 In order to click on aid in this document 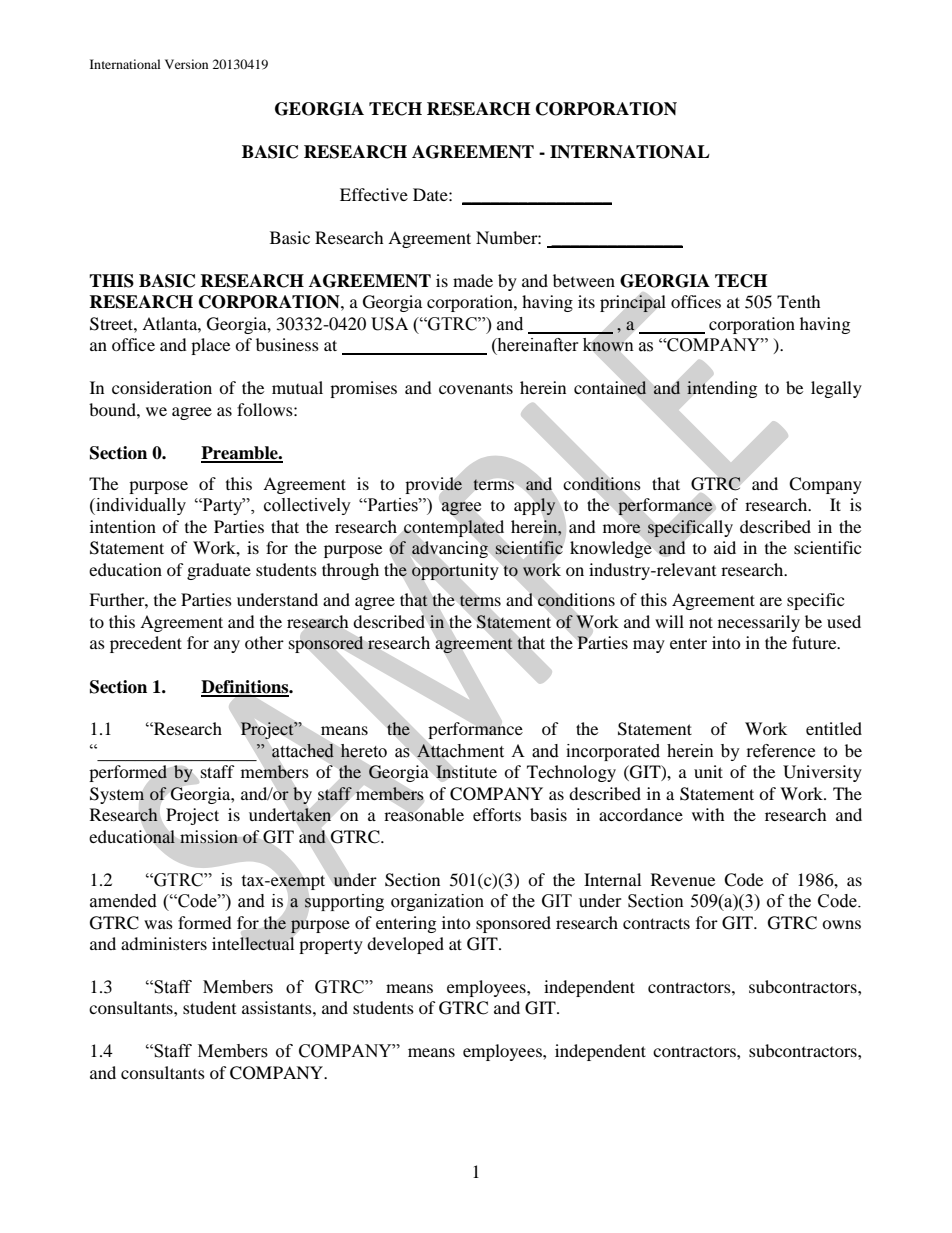, I will do `click(725, 547)`.
